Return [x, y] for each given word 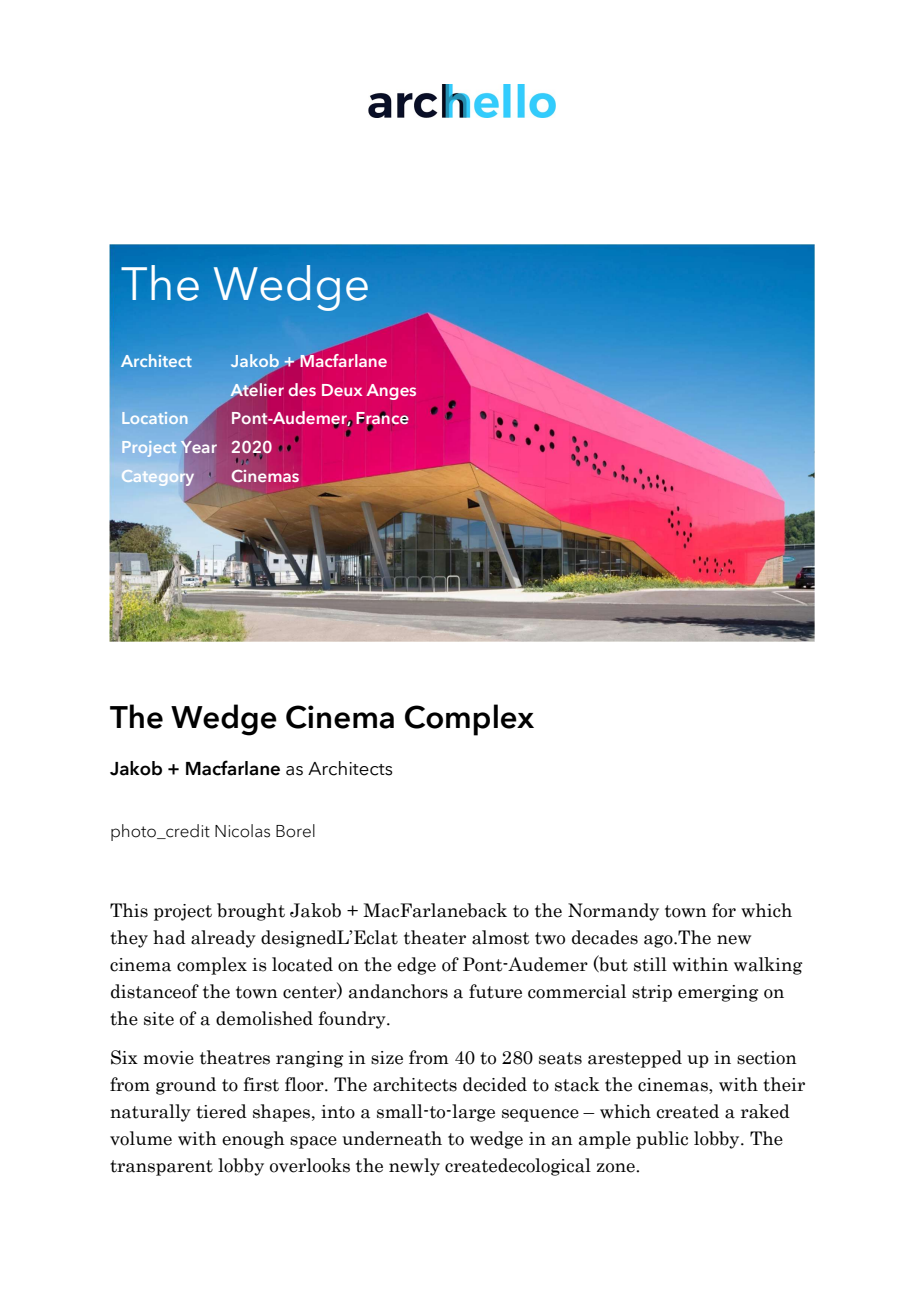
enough [253, 1140]
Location [154, 418]
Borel [295, 831]
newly [414, 1167]
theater [435, 937]
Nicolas [242, 831]
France [382, 419]
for [724, 910]
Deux [342, 390]
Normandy [613, 912]
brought [251, 912]
